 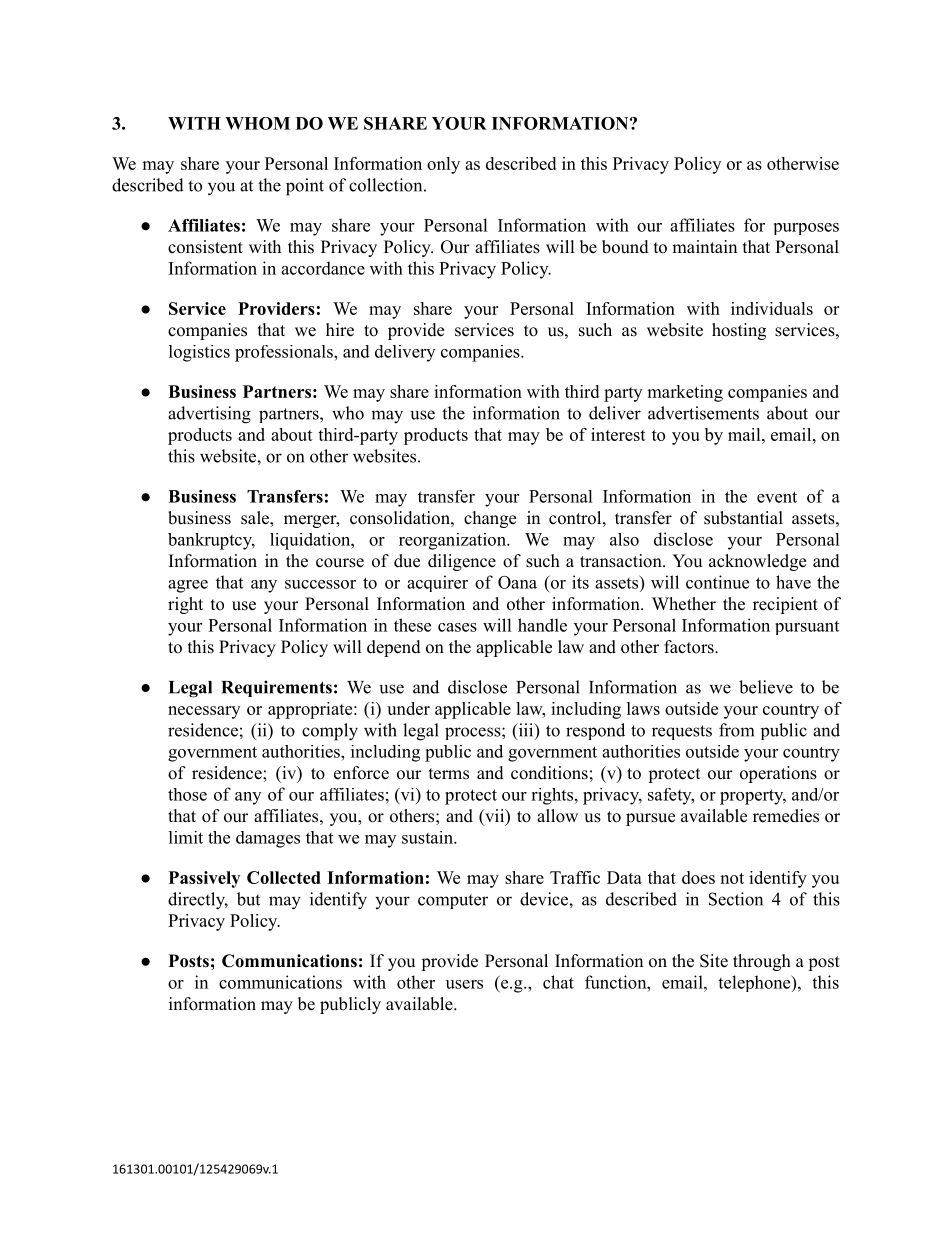 I want to click on purposes, so click(x=806, y=229).
